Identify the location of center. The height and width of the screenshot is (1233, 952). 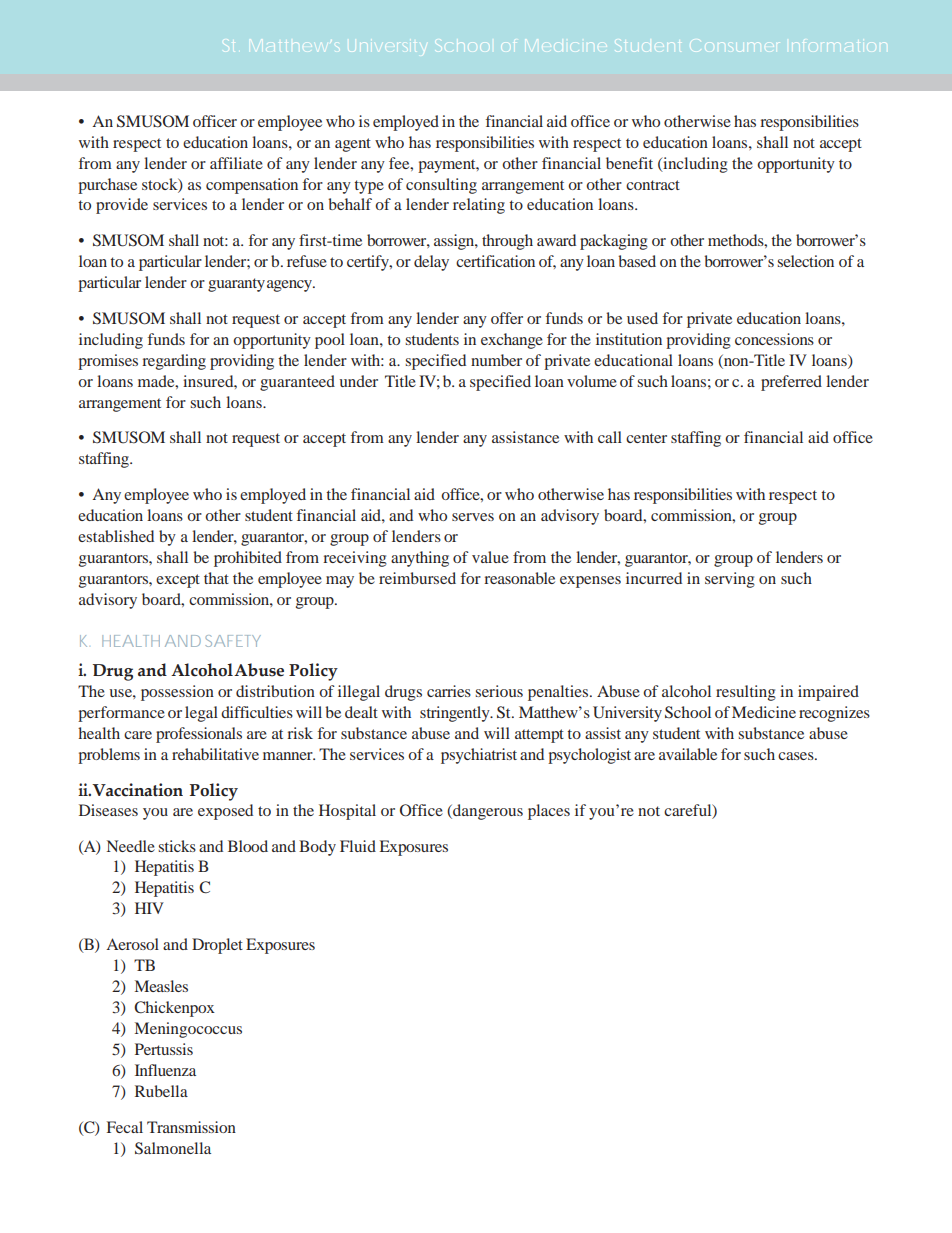
(646, 438).
